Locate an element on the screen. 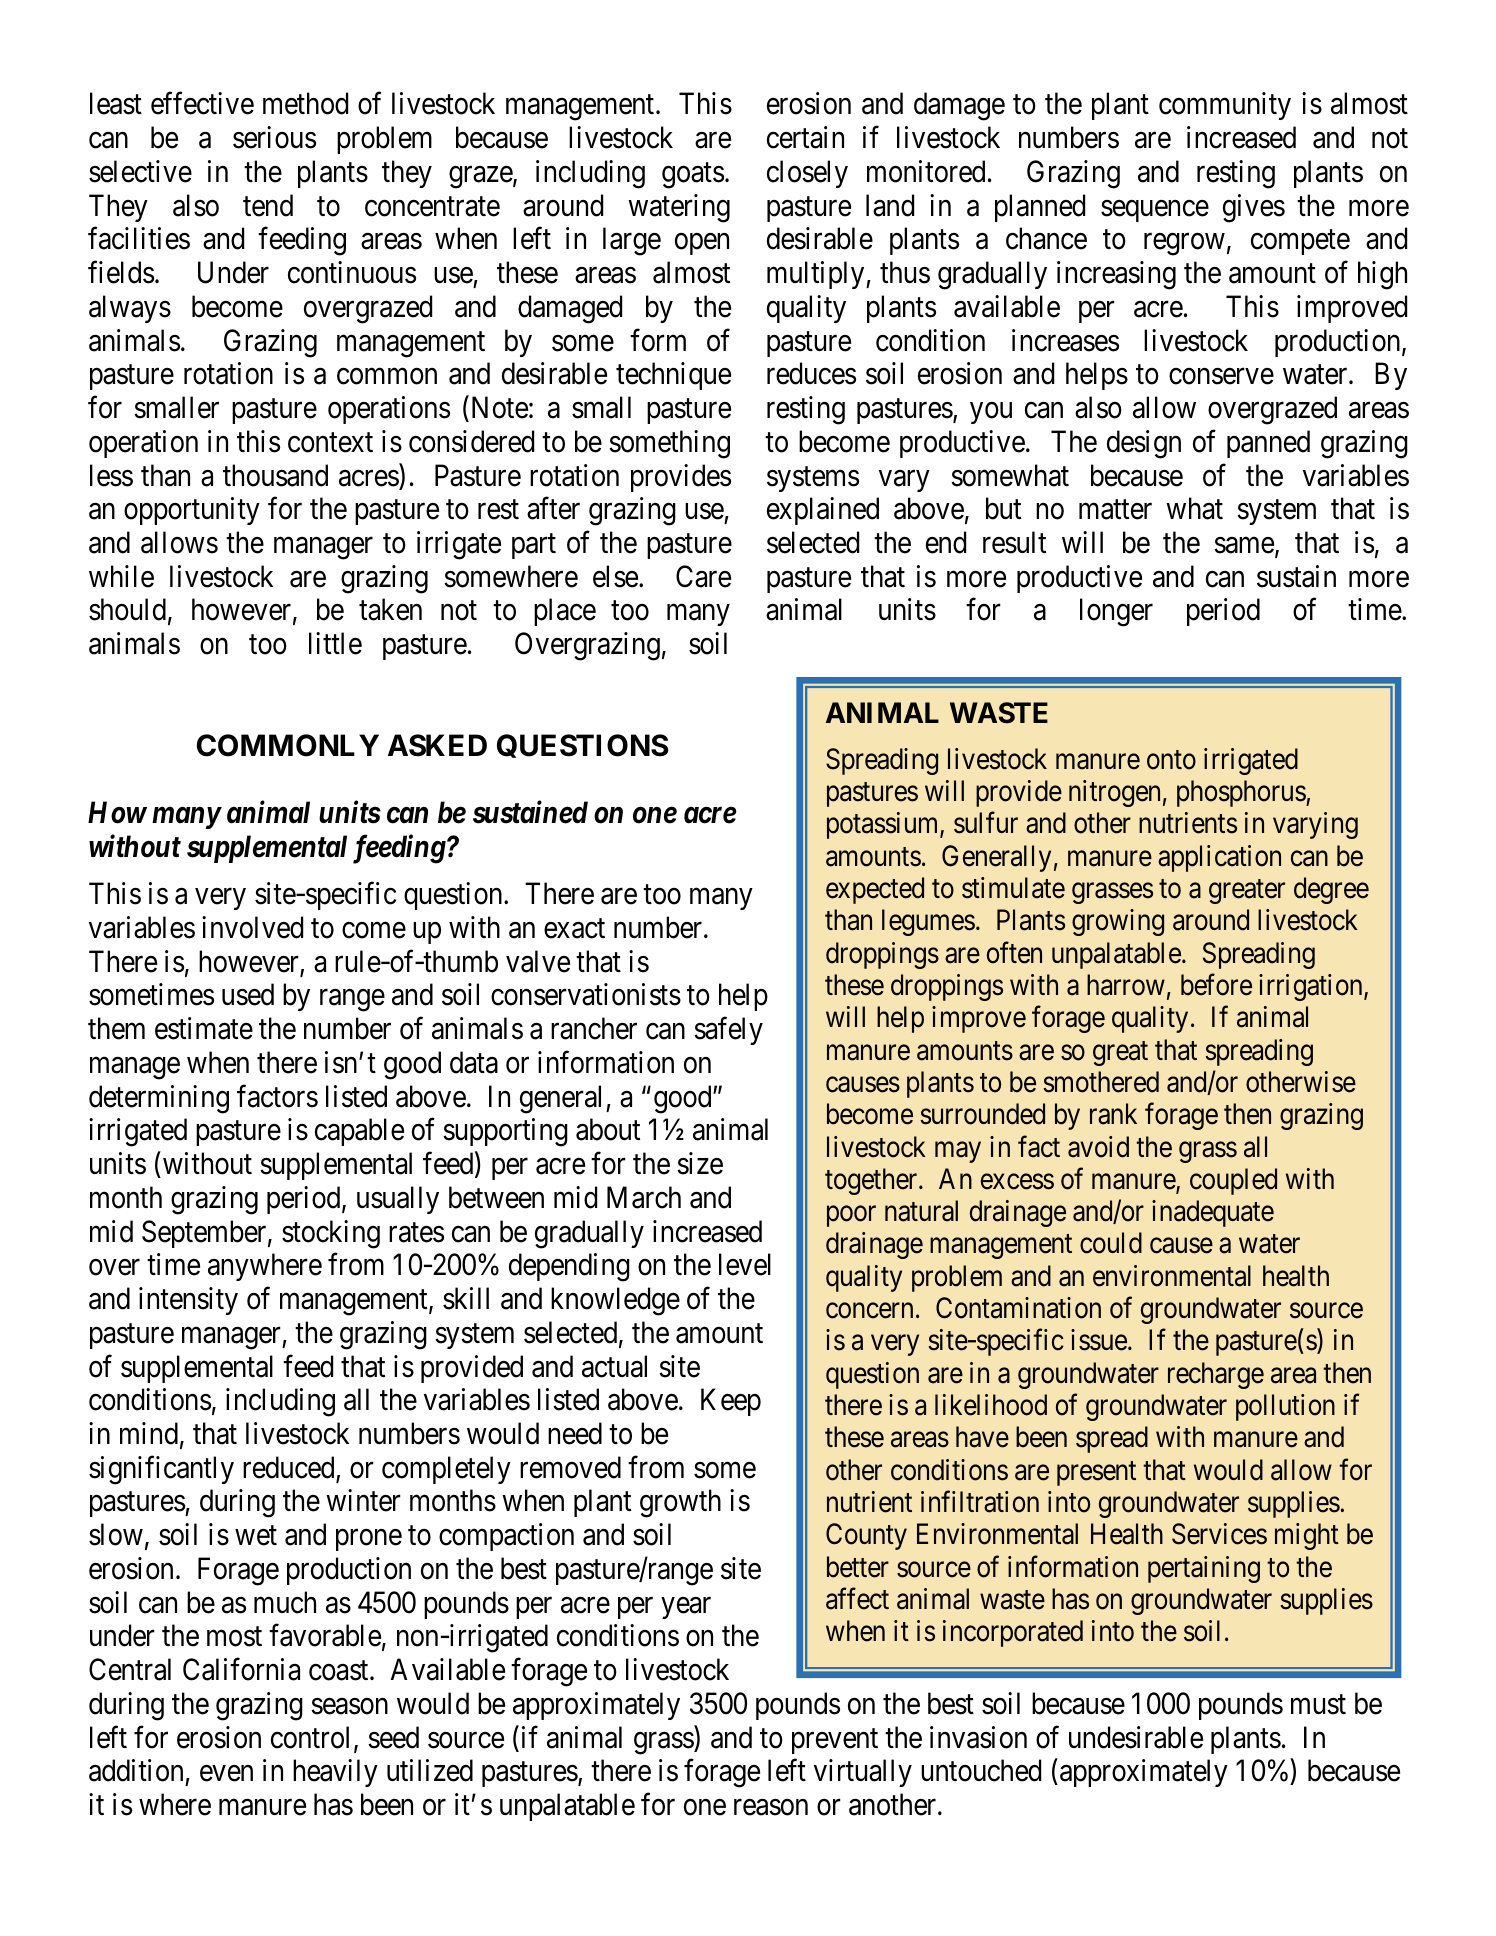  control is located at coordinates (313, 1738).
